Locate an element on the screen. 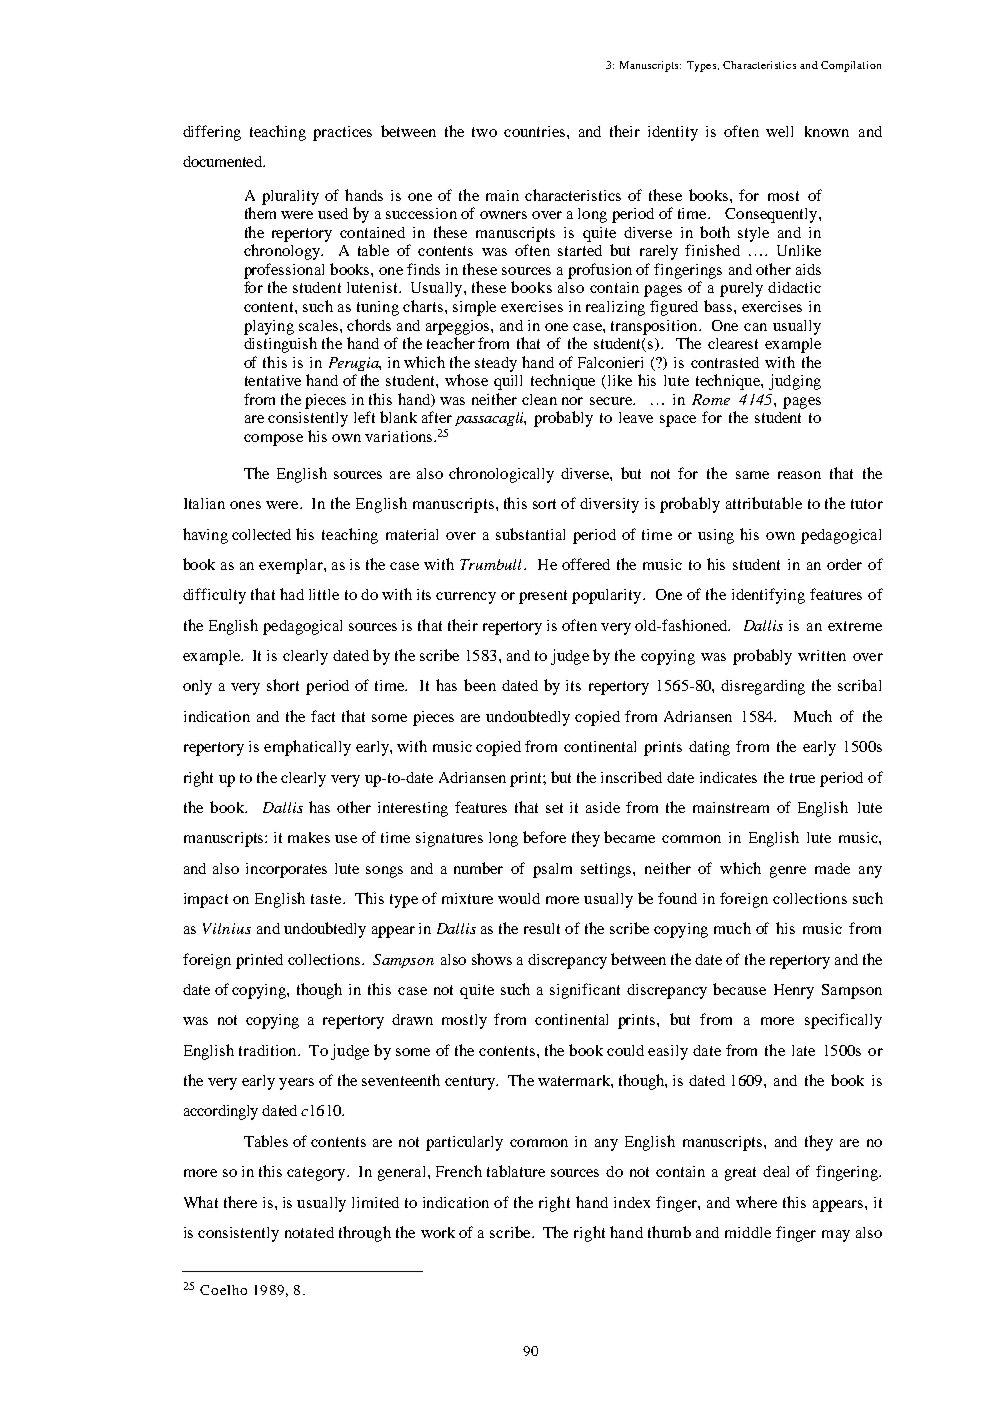 The image size is (1003, 1420). true is located at coordinates (802, 778).
